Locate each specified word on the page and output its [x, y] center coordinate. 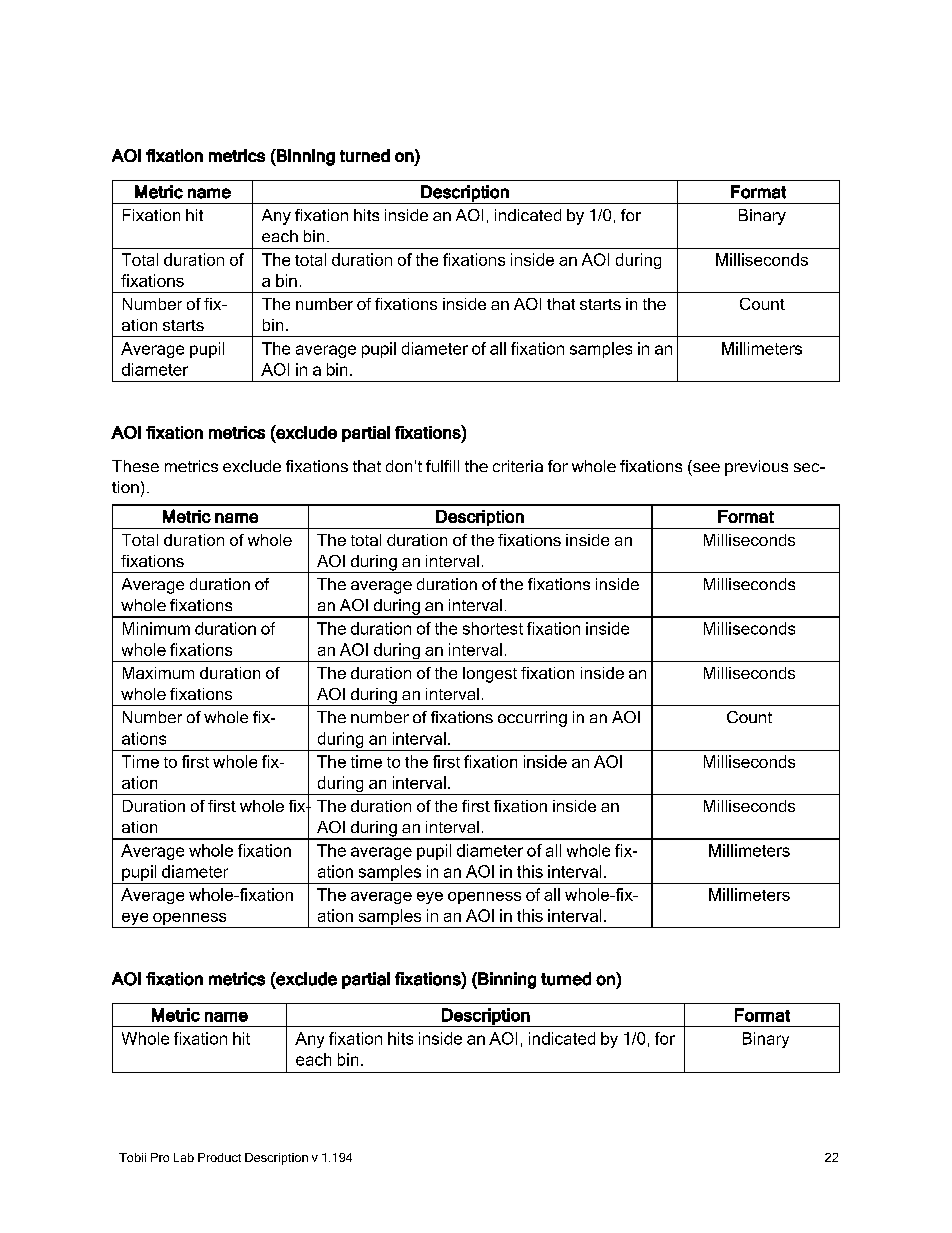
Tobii [132, 1157]
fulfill [442, 466]
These [135, 466]
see [706, 467]
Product [219, 1157]
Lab [184, 1157]
